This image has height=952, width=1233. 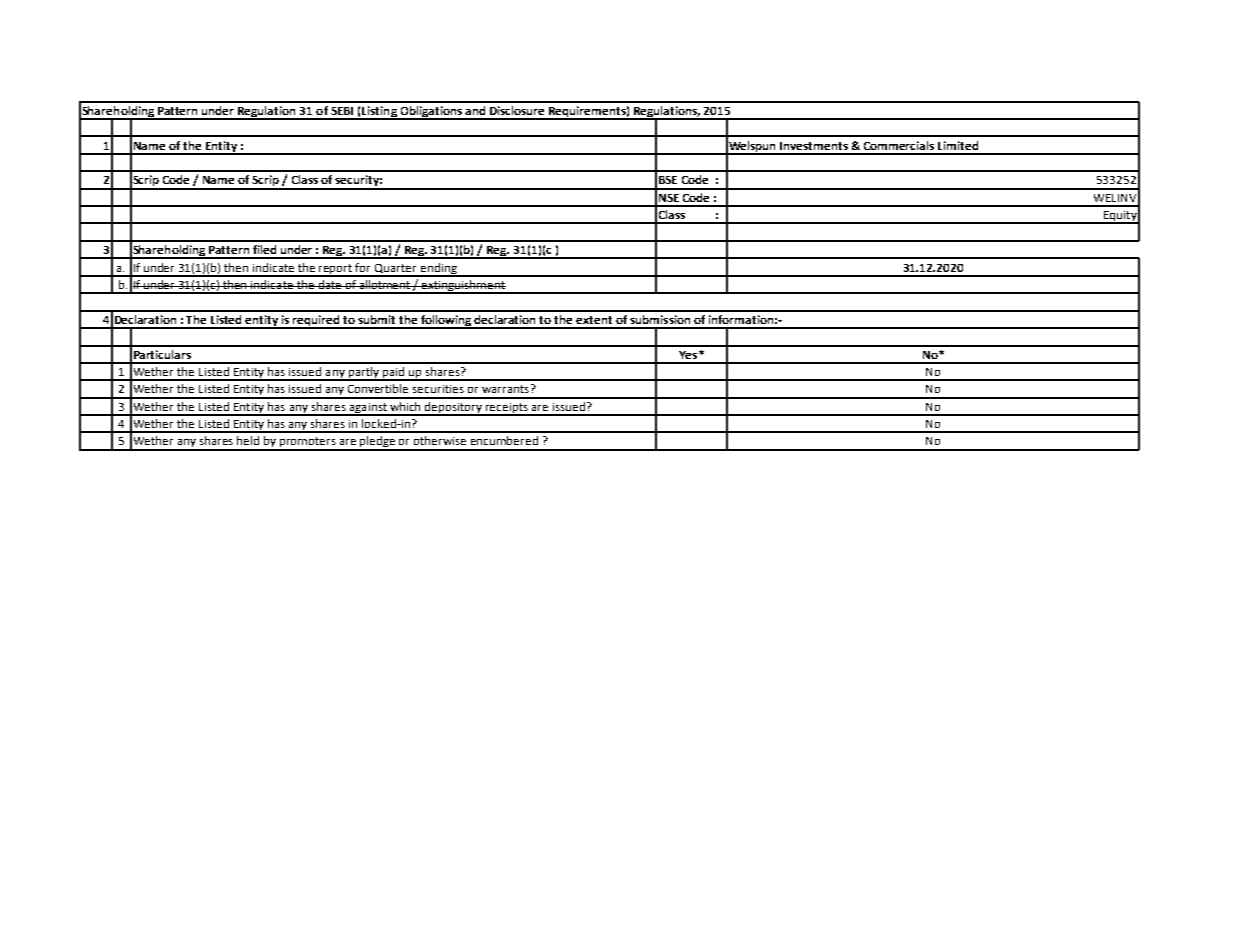 What do you see at coordinates (379, 113) in the image?
I see `Listing` at bounding box center [379, 113].
